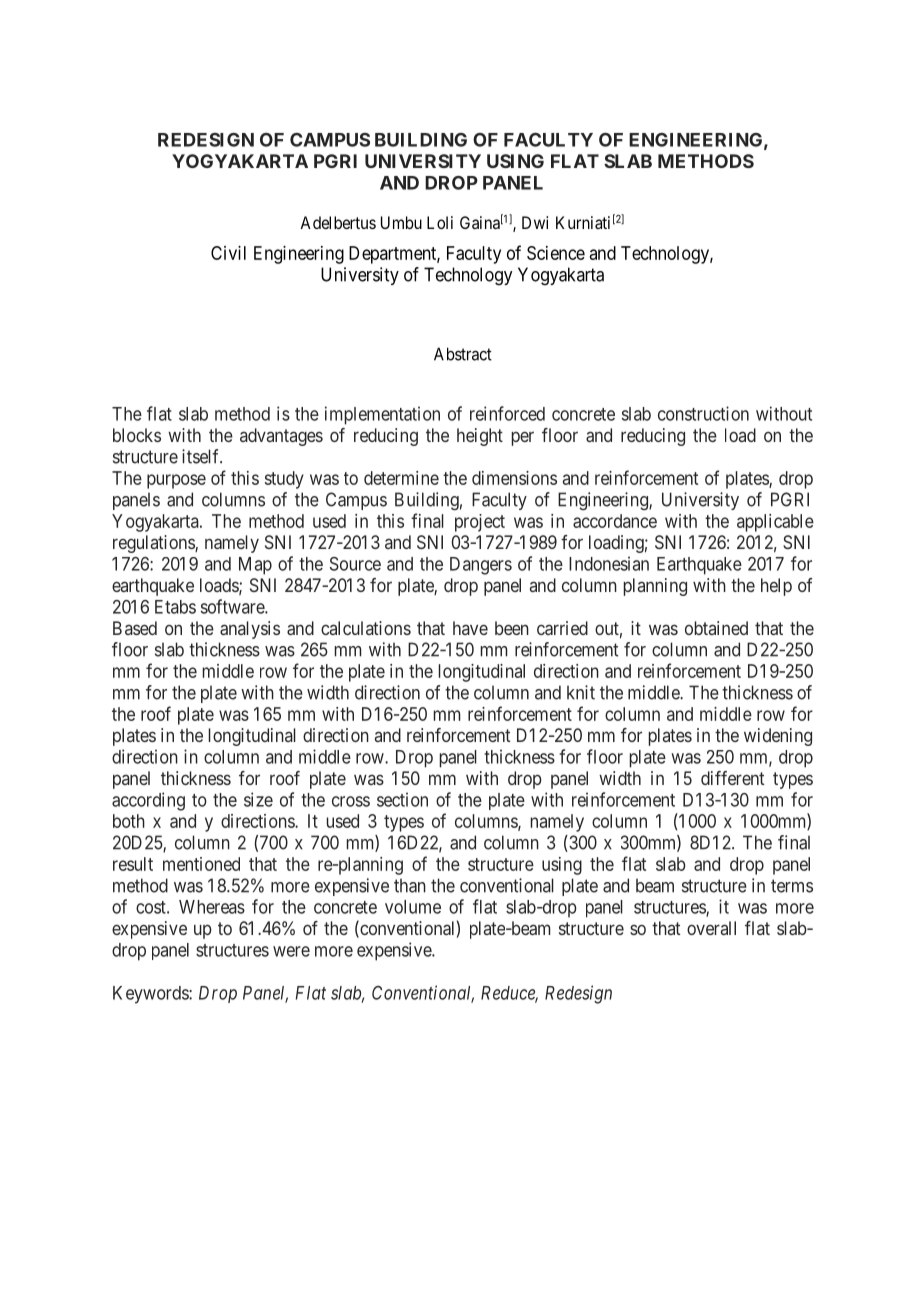 This screenshot has height=1308, width=924. What do you see at coordinates (201, 864) in the screenshot?
I see `mentioned` at bounding box center [201, 864].
